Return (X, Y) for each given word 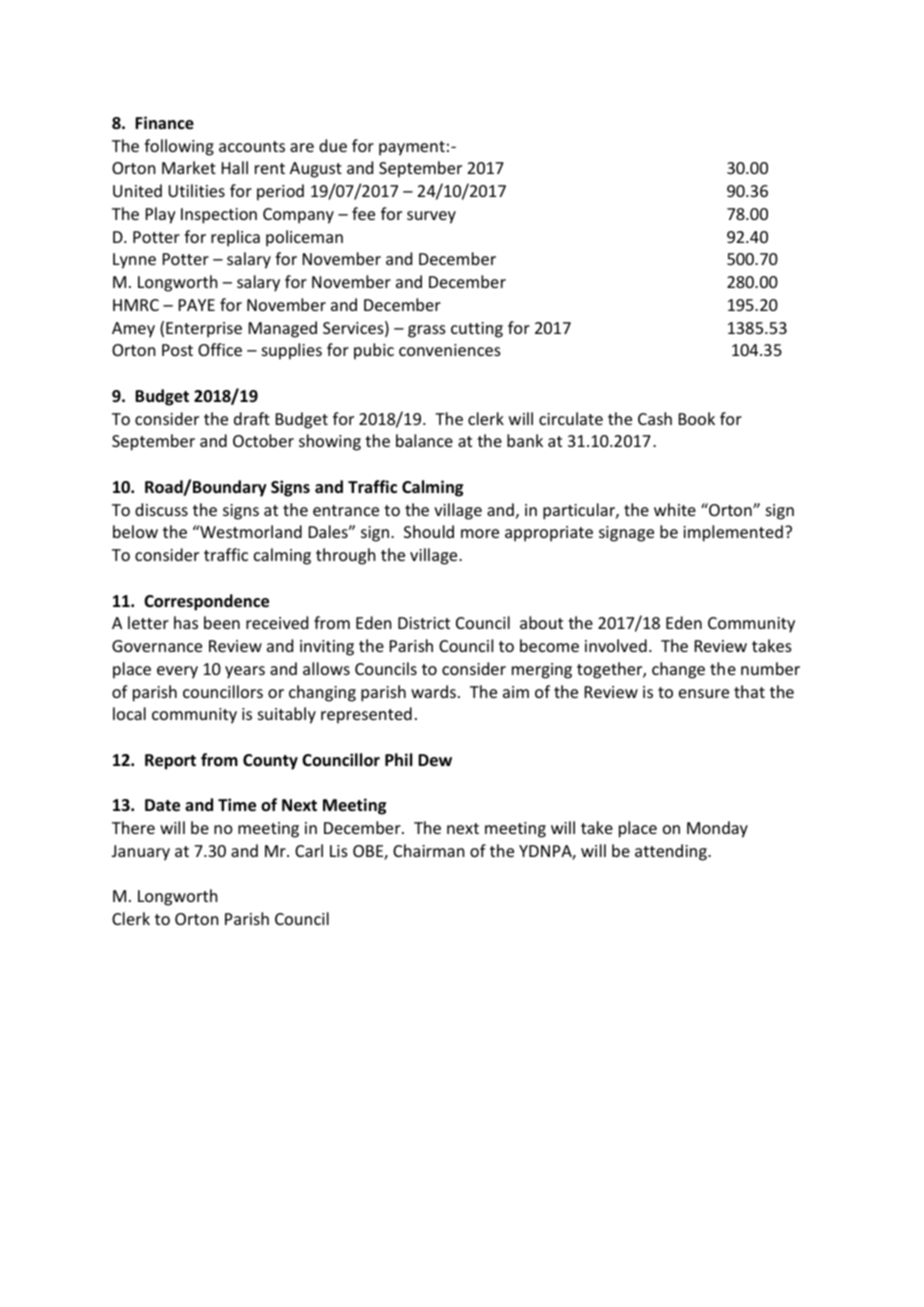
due (333, 145)
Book (697, 418)
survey (431, 217)
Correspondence (206, 602)
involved (616, 645)
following (179, 147)
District (424, 623)
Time (237, 805)
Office (220, 349)
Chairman (428, 850)
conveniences (450, 350)
